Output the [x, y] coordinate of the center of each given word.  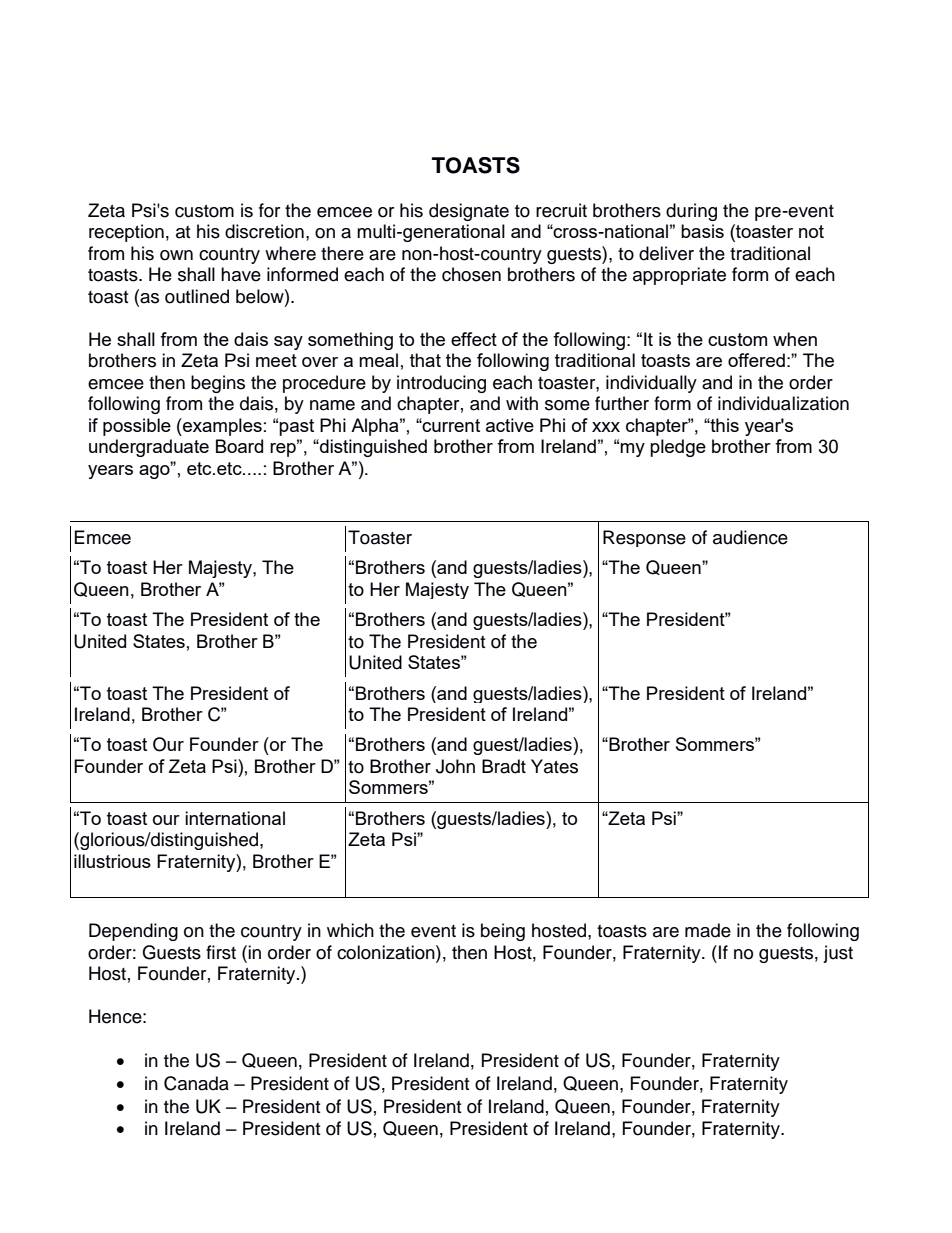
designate [469, 212]
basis [702, 231]
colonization [387, 952]
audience [750, 537]
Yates [554, 766]
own [176, 255]
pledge [678, 448]
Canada [196, 1083]
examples [221, 427]
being [503, 932]
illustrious [112, 861]
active [510, 425]
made [708, 930]
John [455, 766]
